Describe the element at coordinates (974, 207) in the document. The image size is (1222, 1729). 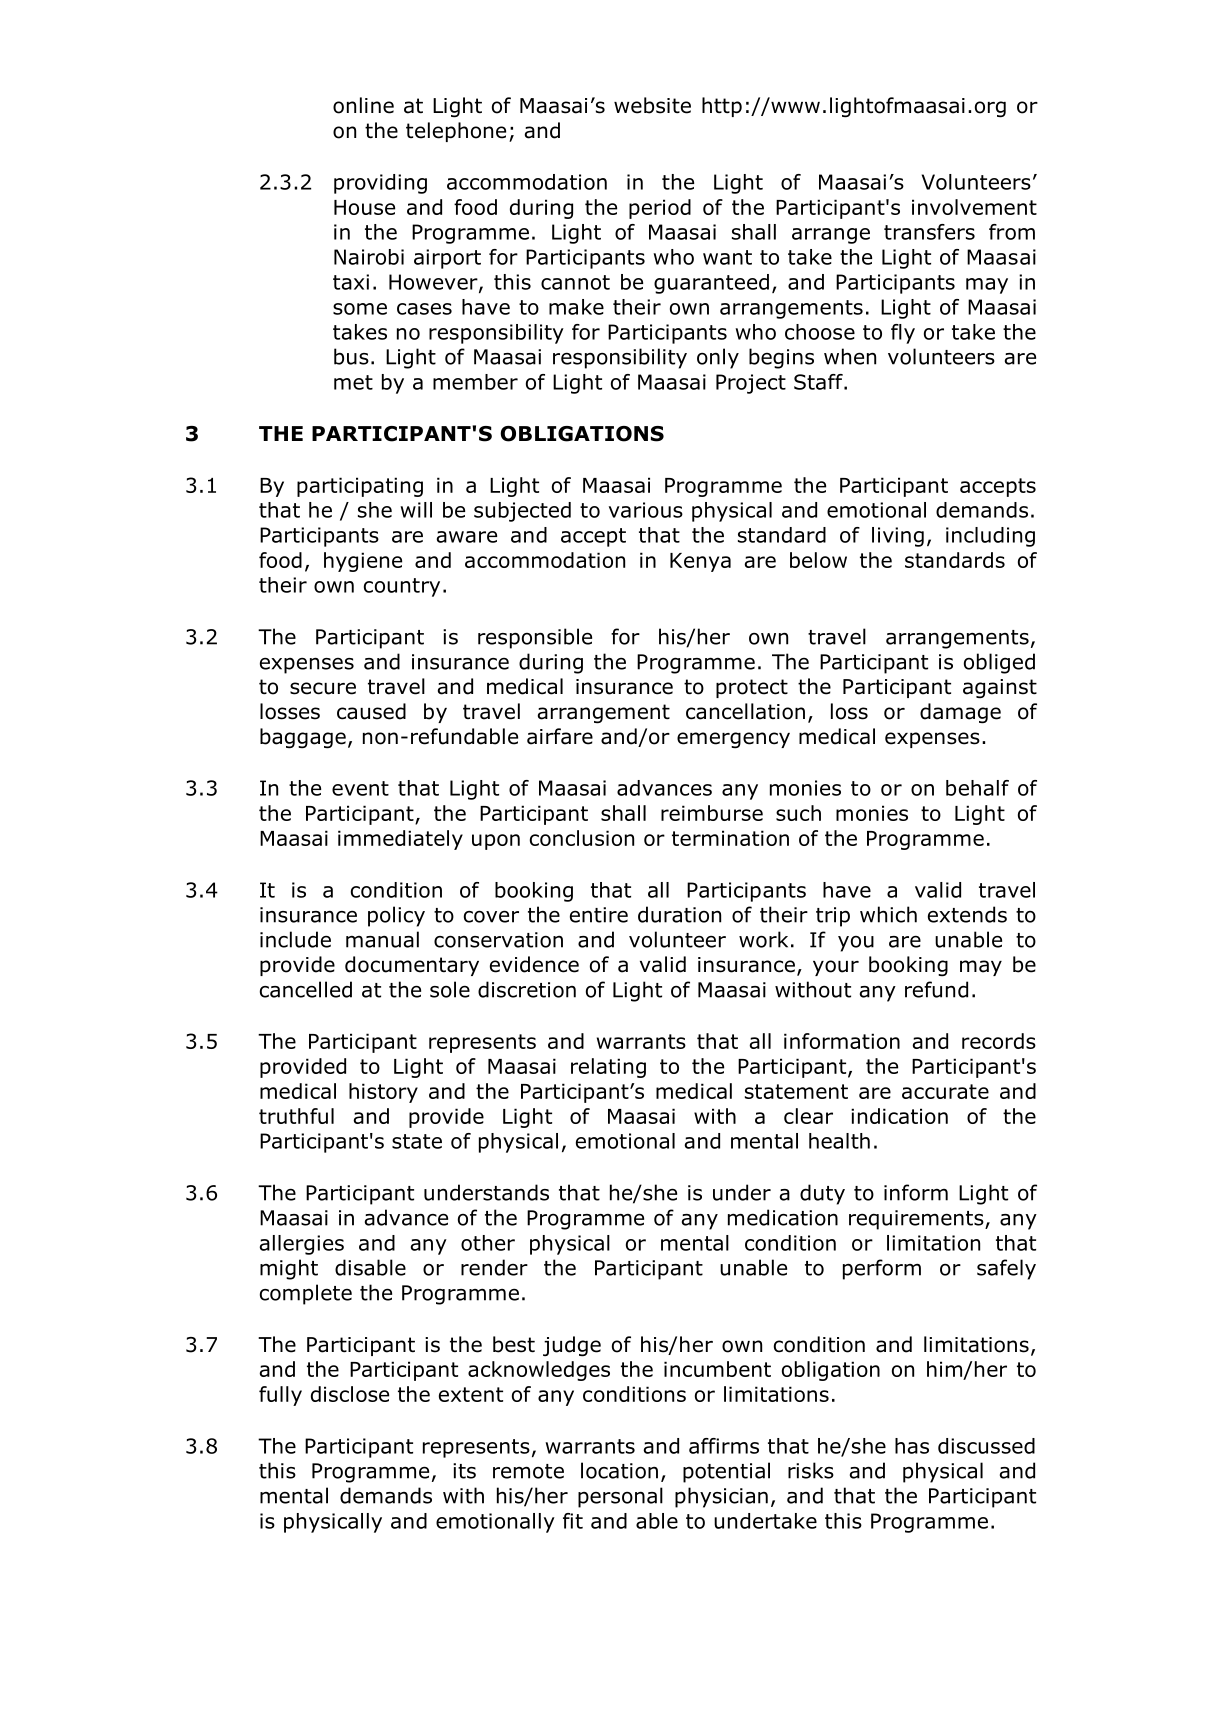
I see `involvement` at that location.
